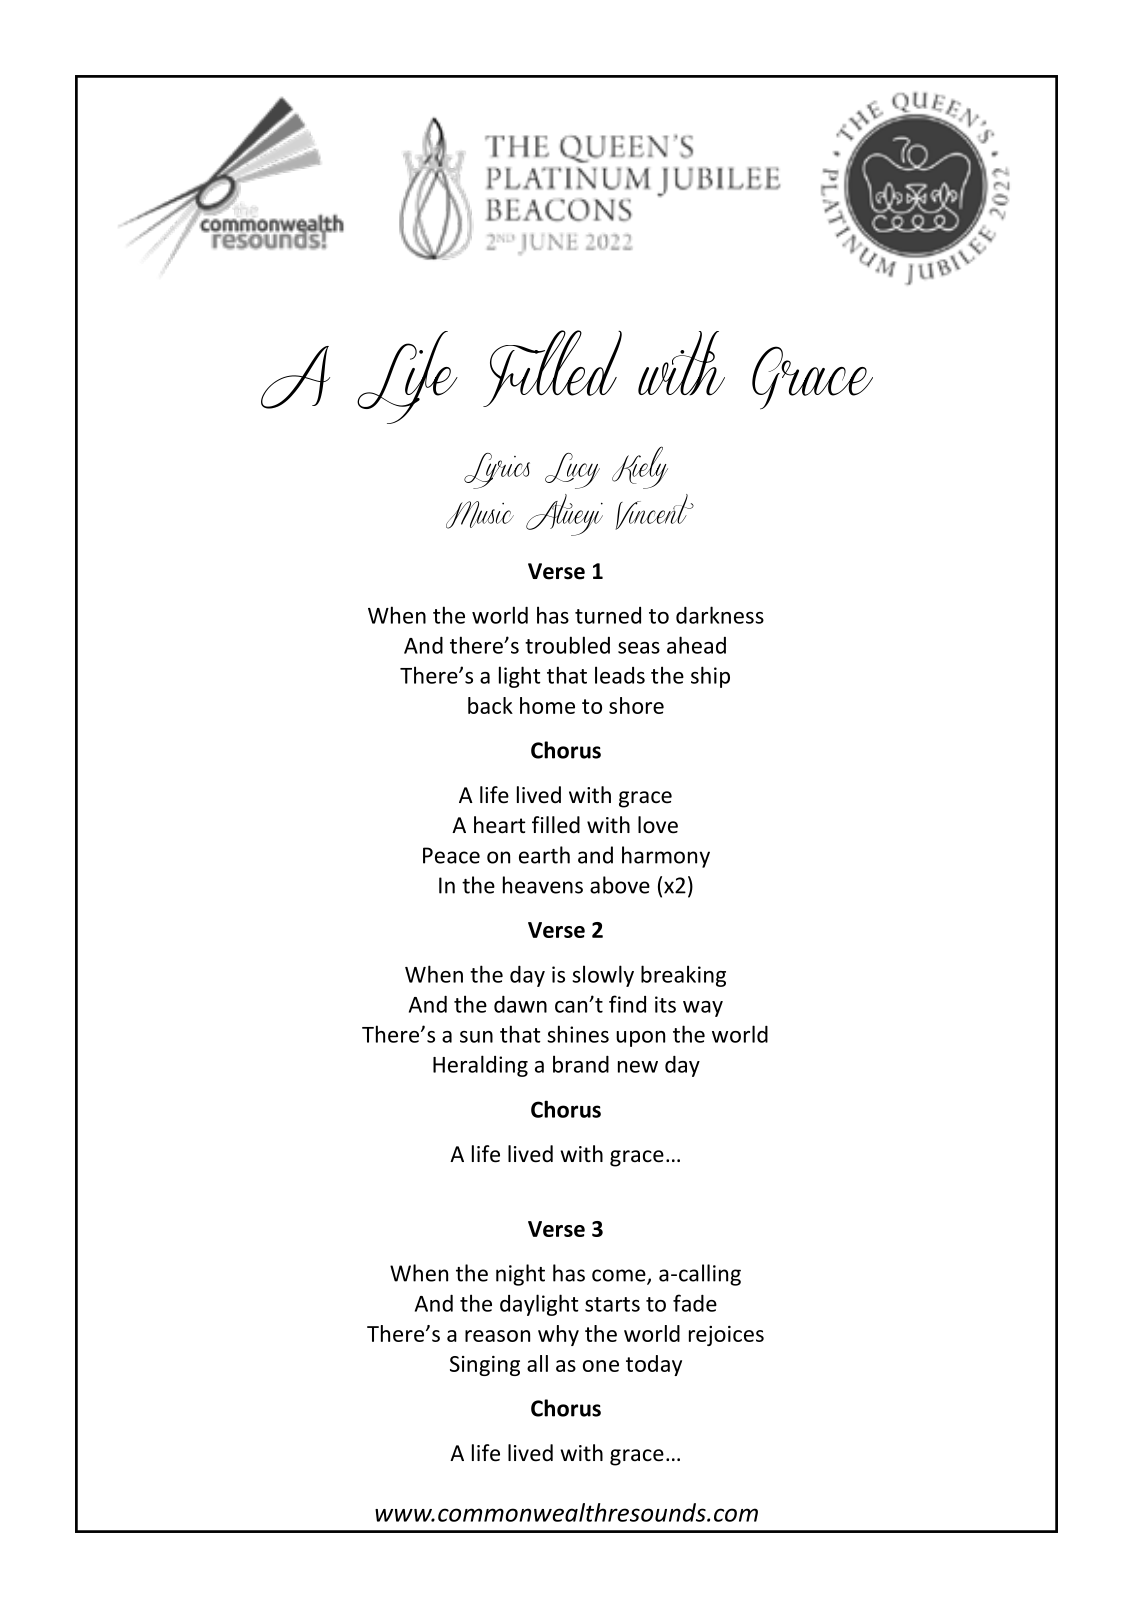 This screenshot has width=1133, height=1608. I want to click on heart, so click(499, 825).
